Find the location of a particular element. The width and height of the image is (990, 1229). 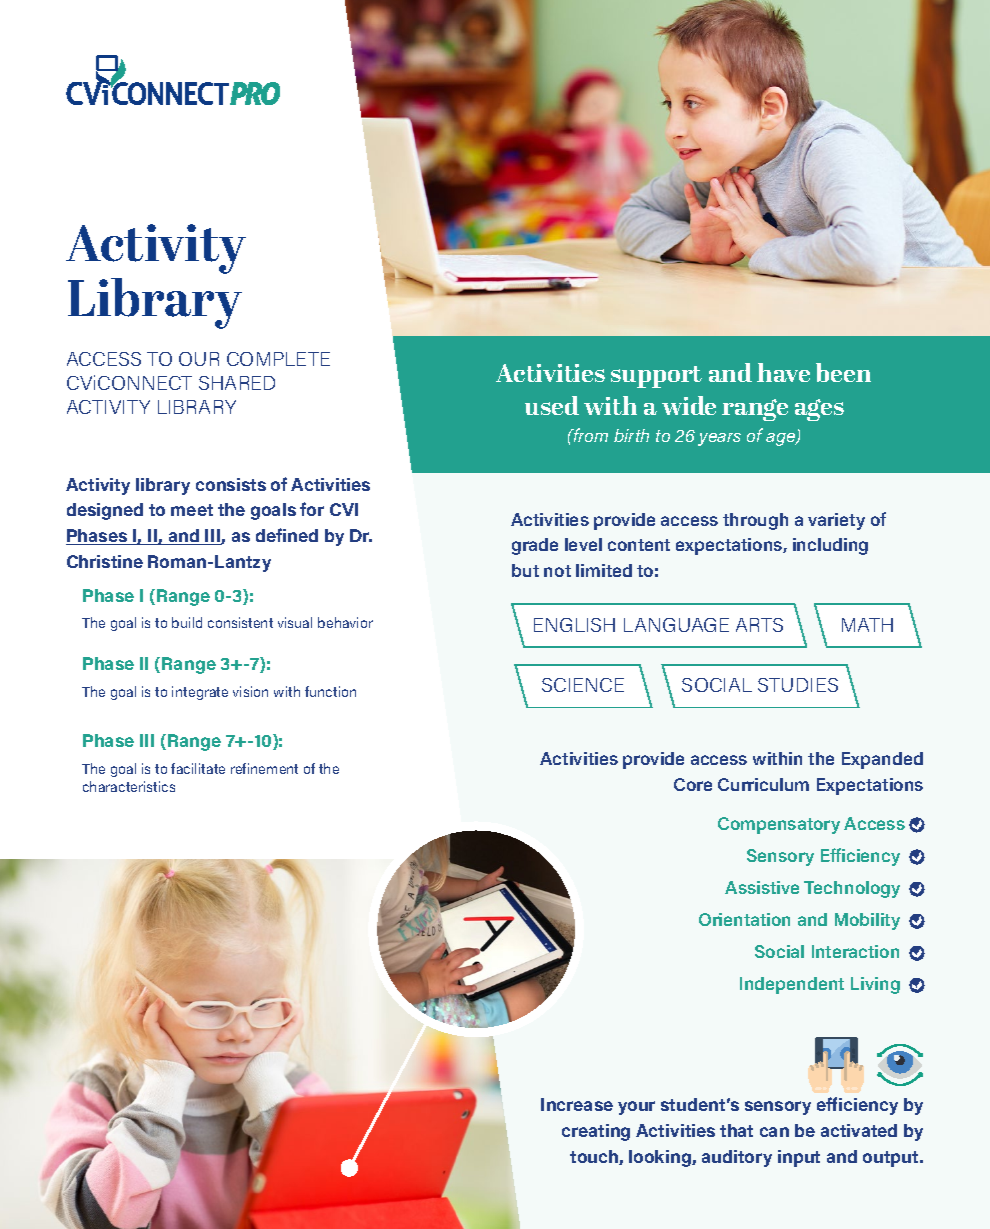

SHARED is located at coordinates (237, 383).
